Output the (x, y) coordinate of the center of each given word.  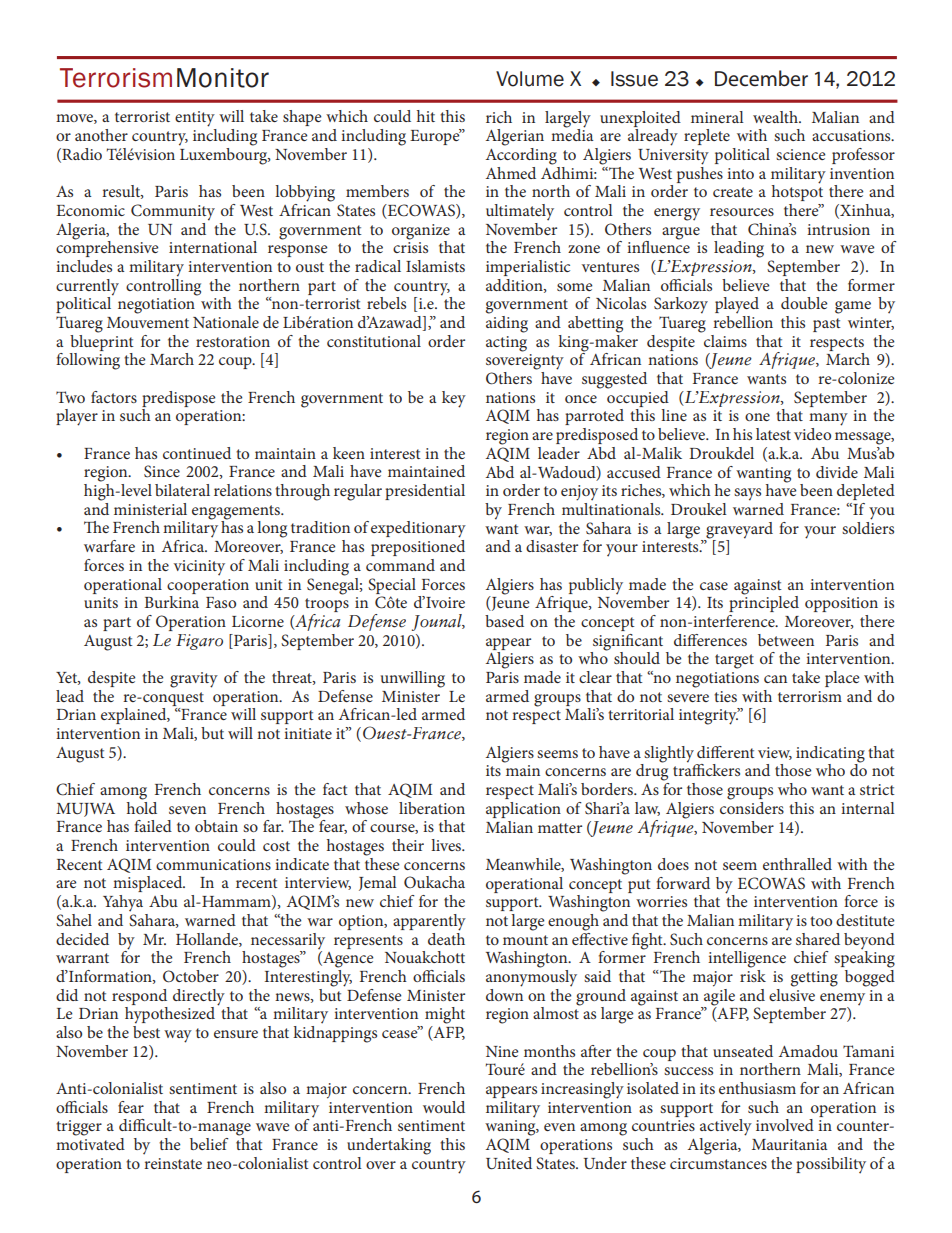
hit (426, 116)
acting (506, 344)
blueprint (102, 341)
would (444, 1107)
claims (725, 341)
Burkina (171, 602)
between (786, 640)
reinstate (173, 1163)
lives (447, 845)
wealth (776, 117)
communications (213, 864)
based (504, 621)
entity (195, 119)
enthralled (797, 864)
